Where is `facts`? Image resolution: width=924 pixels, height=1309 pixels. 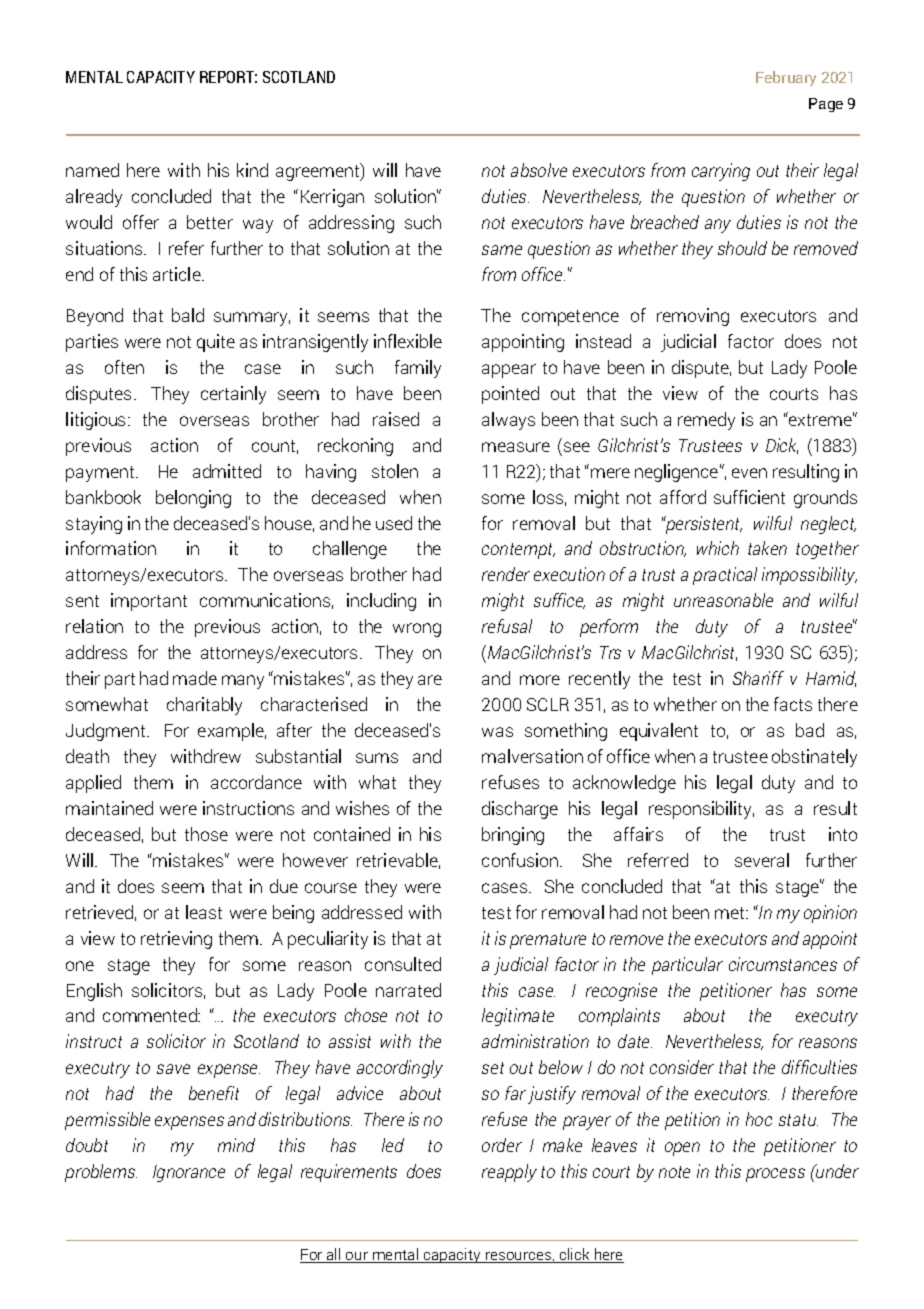 facts is located at coordinates (793, 704).
